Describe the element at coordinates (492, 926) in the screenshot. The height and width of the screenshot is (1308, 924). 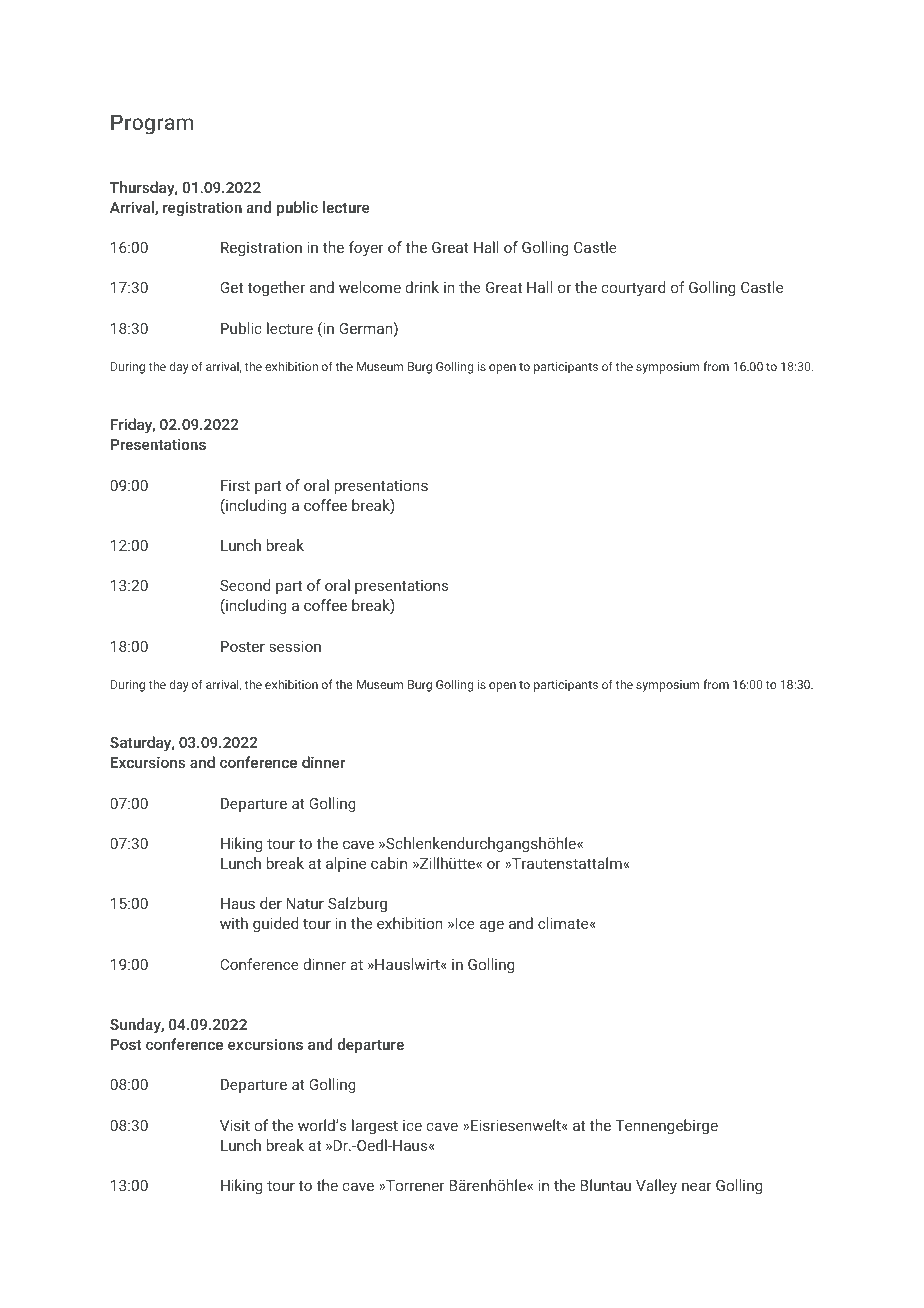
I see `age` at that location.
